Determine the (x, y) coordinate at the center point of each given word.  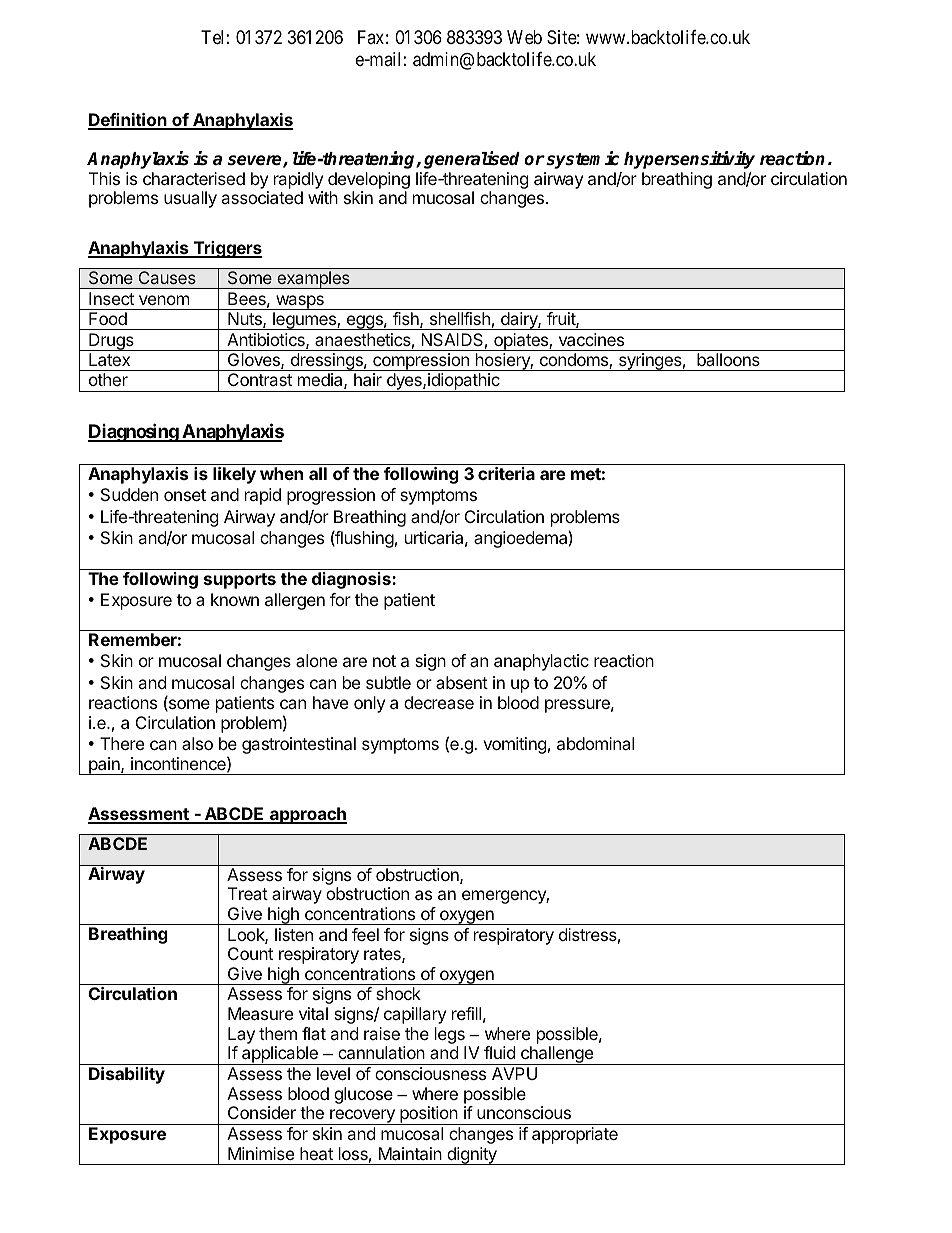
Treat (248, 893)
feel (365, 934)
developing (369, 182)
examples (313, 280)
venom (164, 300)
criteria (506, 473)
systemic (581, 160)
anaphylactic (541, 662)
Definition (128, 121)
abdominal (595, 743)
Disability (127, 1075)
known (235, 599)
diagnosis (352, 580)
